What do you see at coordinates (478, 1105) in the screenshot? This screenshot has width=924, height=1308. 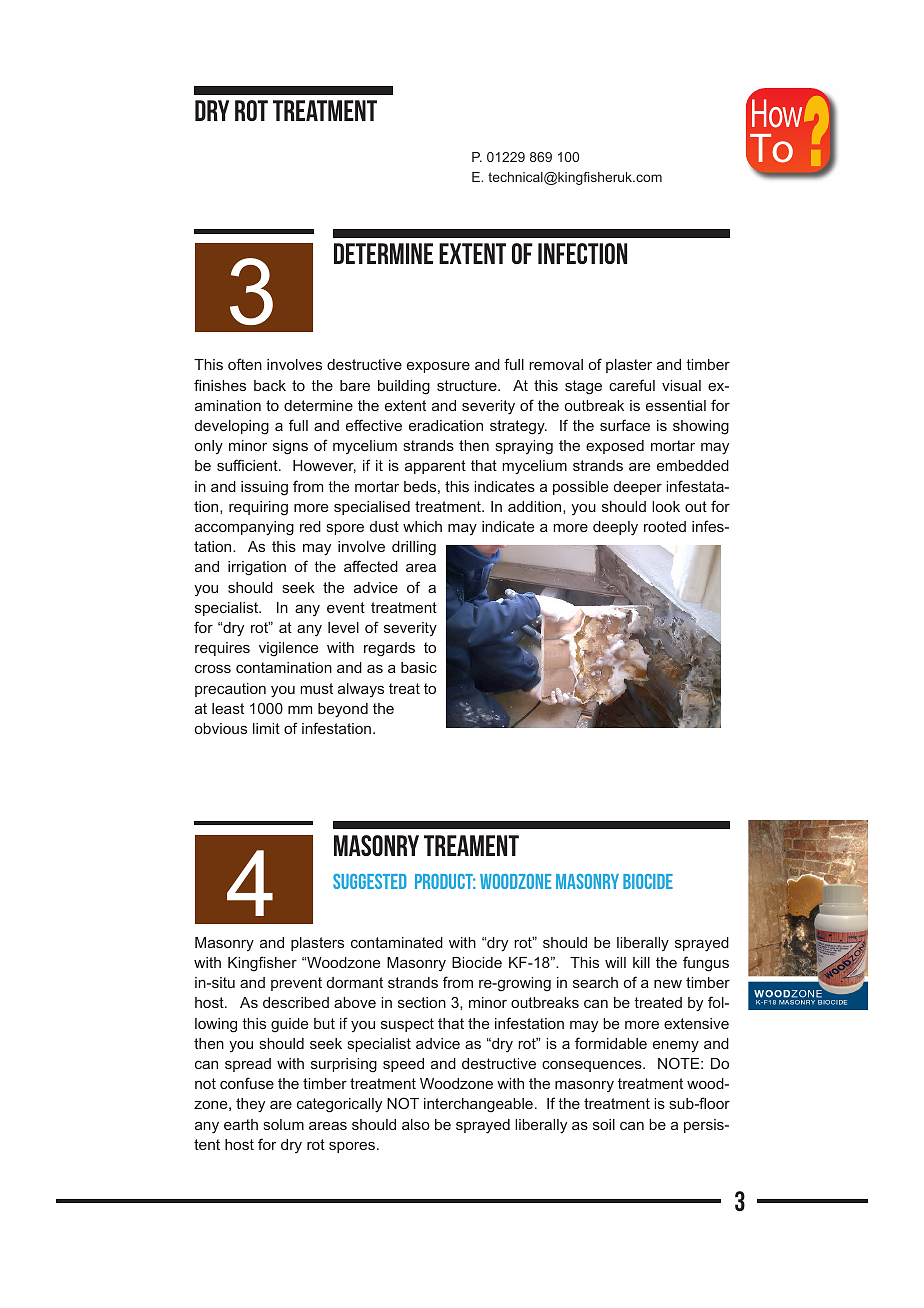 I see `interchangeable` at bounding box center [478, 1105].
